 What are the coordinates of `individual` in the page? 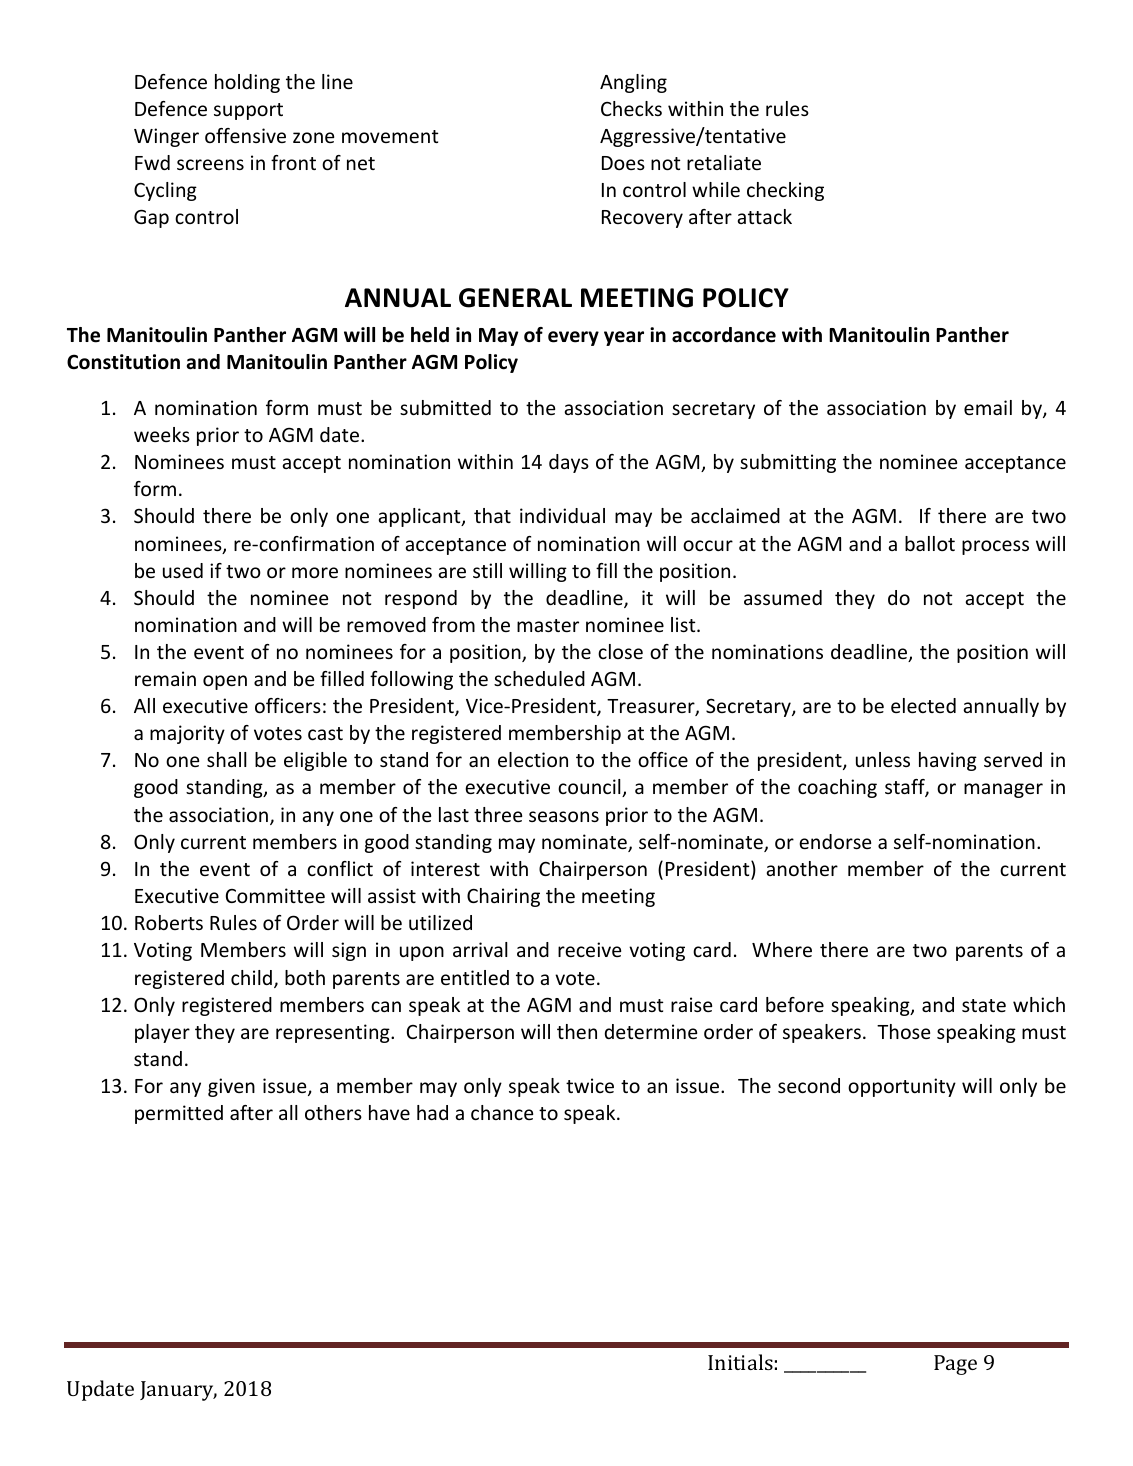 It's located at (562, 515).
